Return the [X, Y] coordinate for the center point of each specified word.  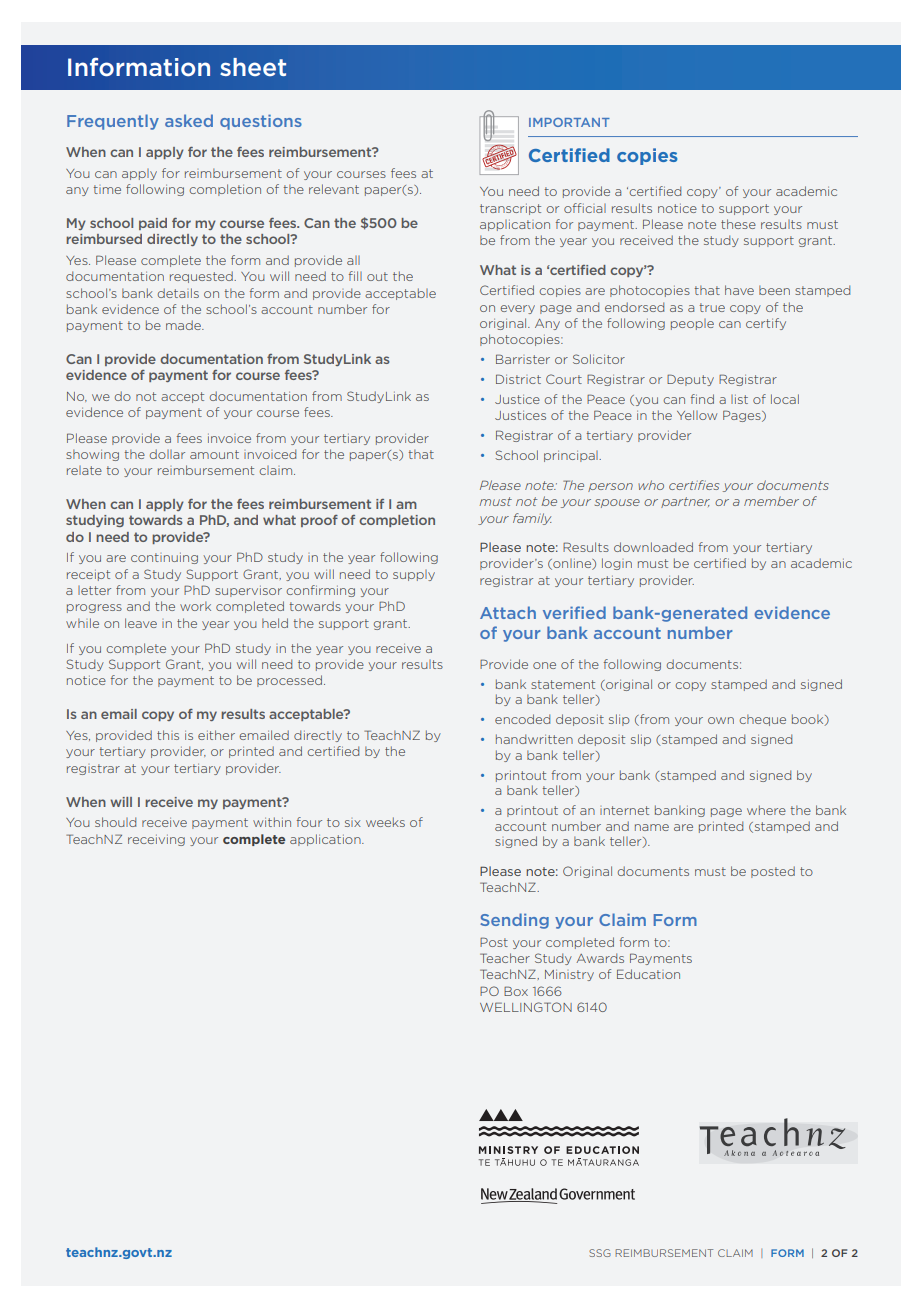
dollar [167, 454]
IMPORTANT [569, 122]
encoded [522, 719]
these [738, 224]
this [168, 735]
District [518, 379]
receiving [156, 840]
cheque [762, 720]
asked [189, 120]
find [702, 399]
